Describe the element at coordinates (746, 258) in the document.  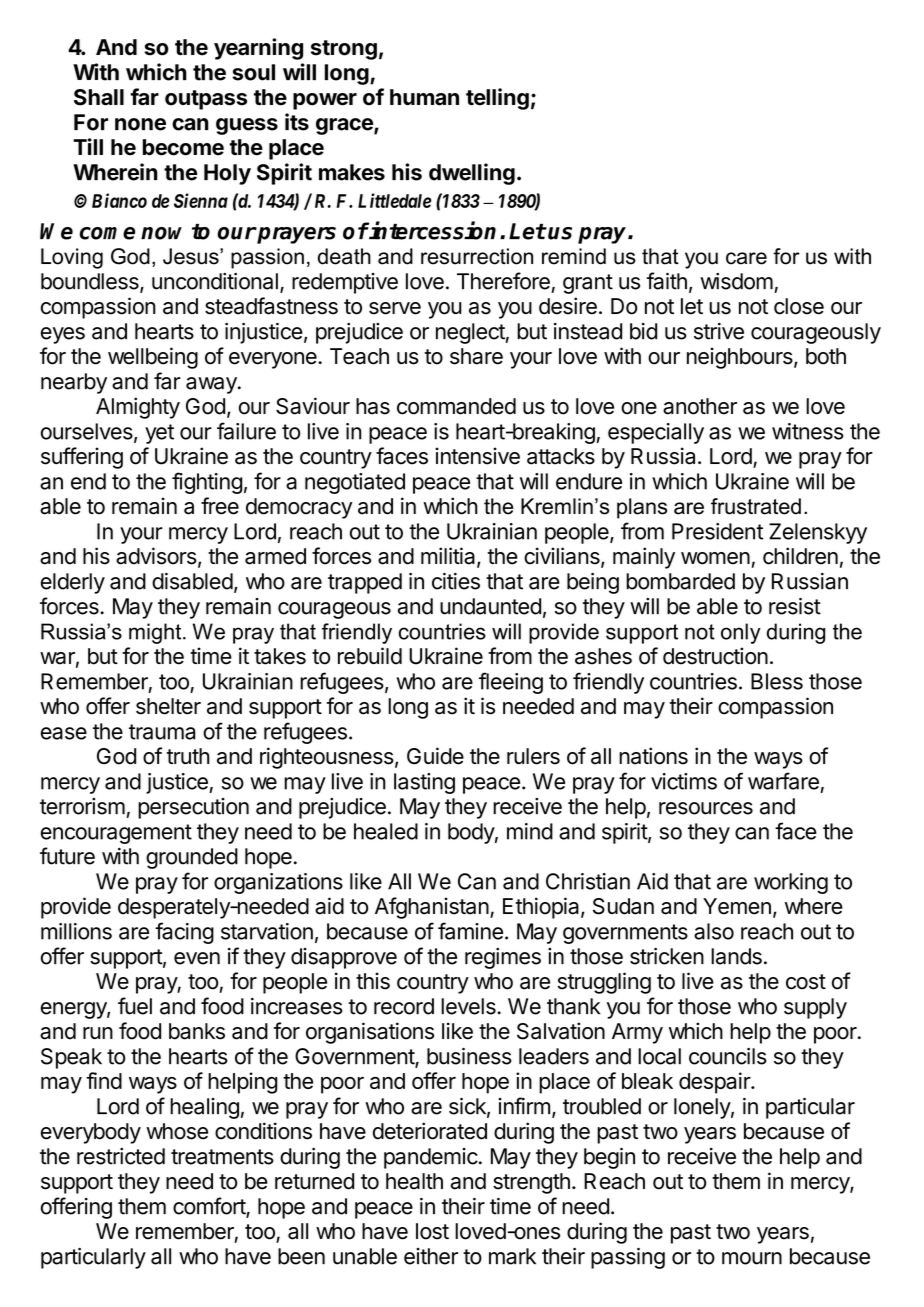
I see `care` at that location.
